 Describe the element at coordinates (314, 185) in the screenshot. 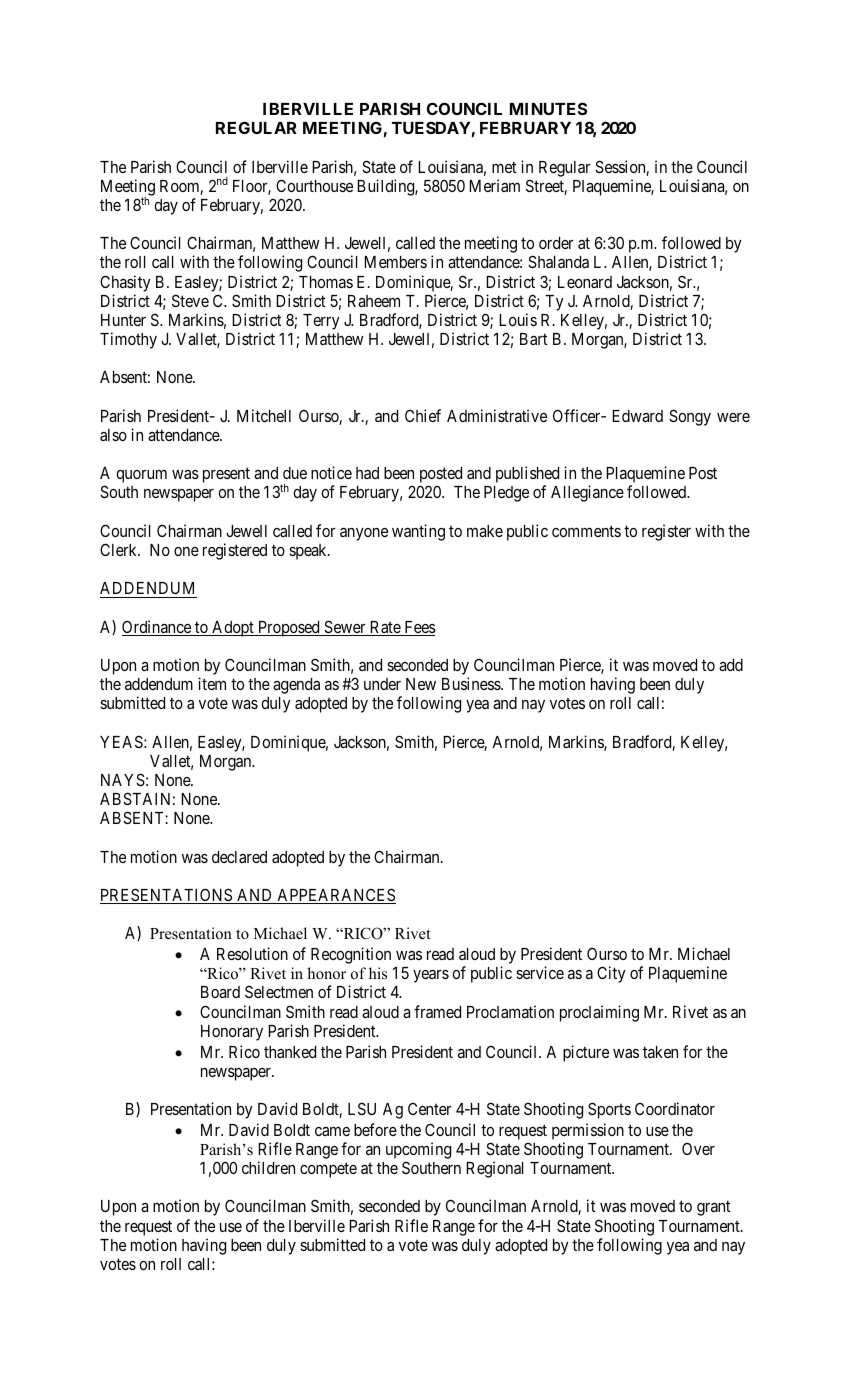

I see `Courthouse` at that location.
